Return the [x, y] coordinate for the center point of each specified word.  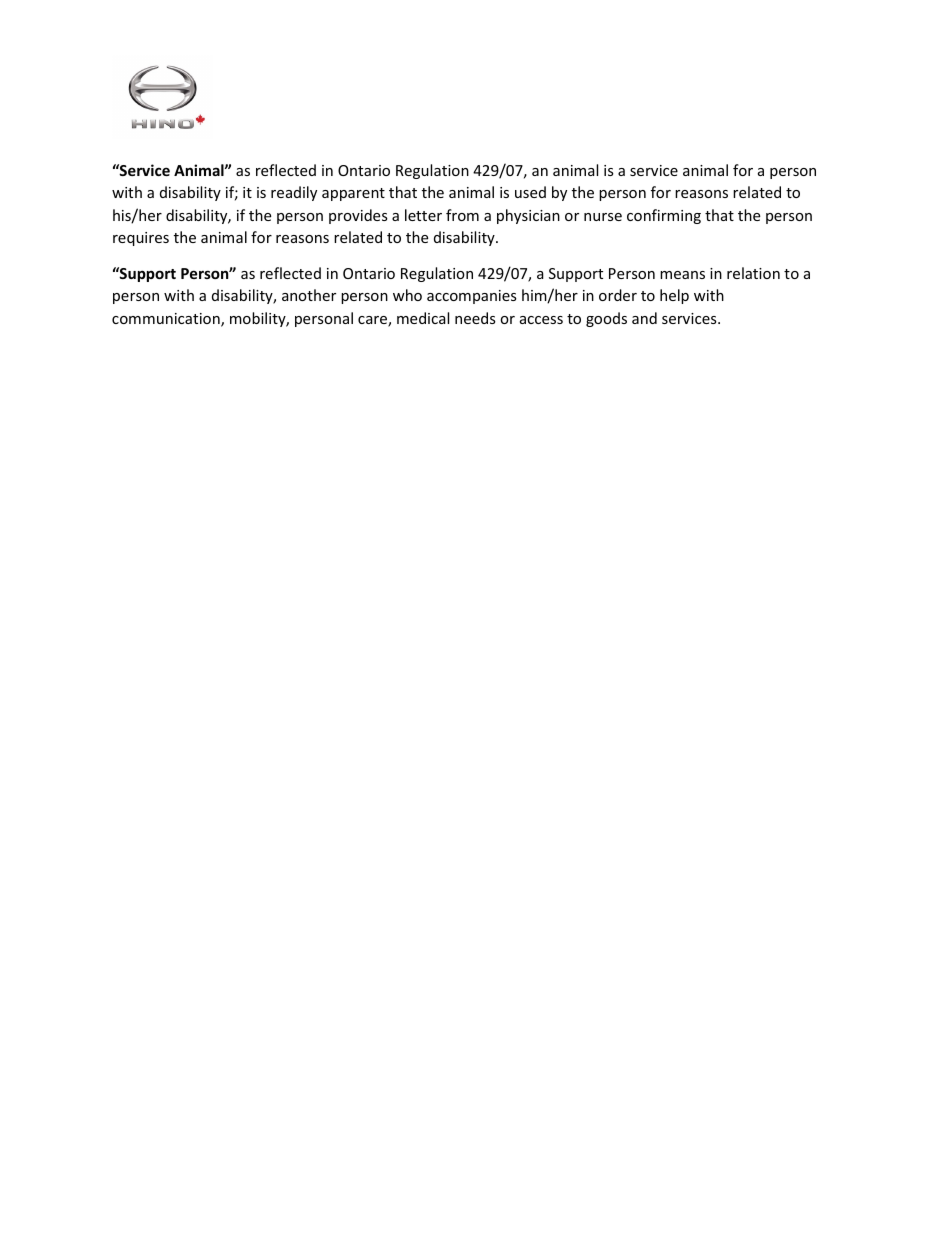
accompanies [472, 297]
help [674, 296]
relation [753, 273]
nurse [603, 217]
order [618, 295]
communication [167, 320]
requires [141, 239]
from [462, 215]
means [682, 275]
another [309, 295]
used [530, 192]
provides [358, 216]
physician [528, 216]
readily [294, 193]
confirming [664, 216]
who [407, 295]
